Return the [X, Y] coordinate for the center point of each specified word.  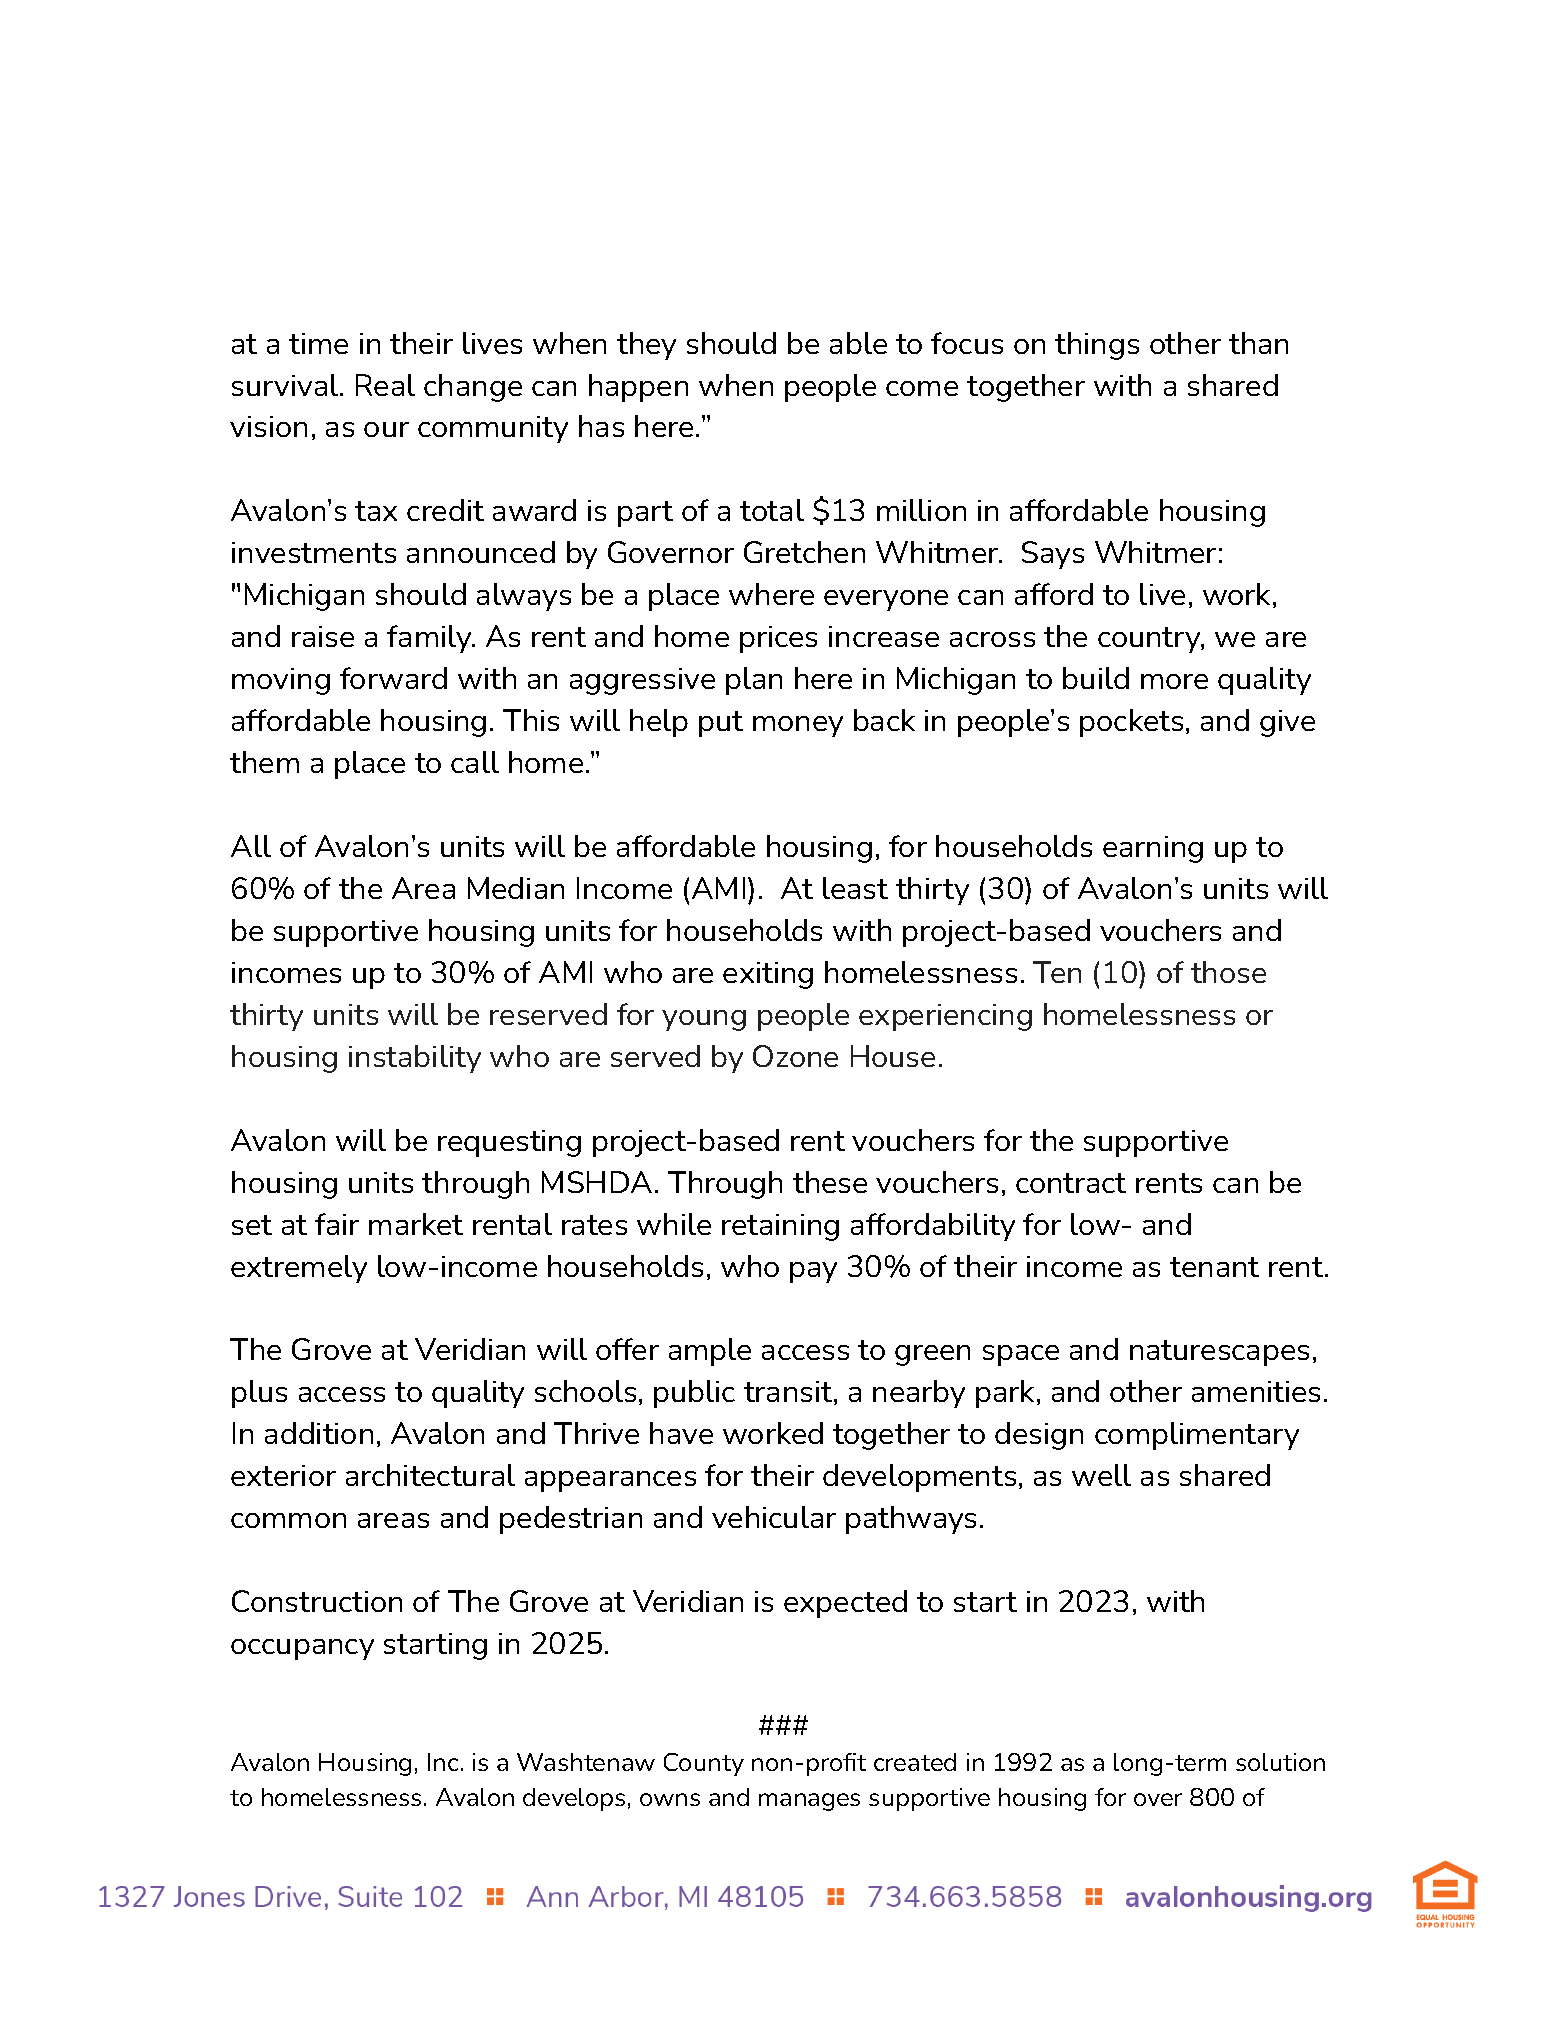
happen [638, 388]
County [704, 1764]
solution [1280, 1762]
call [475, 762]
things [1097, 346]
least [855, 888]
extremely [299, 1269]
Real [385, 385]
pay [813, 1272]
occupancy [302, 1649]
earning [1153, 849]
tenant [1214, 1267]
